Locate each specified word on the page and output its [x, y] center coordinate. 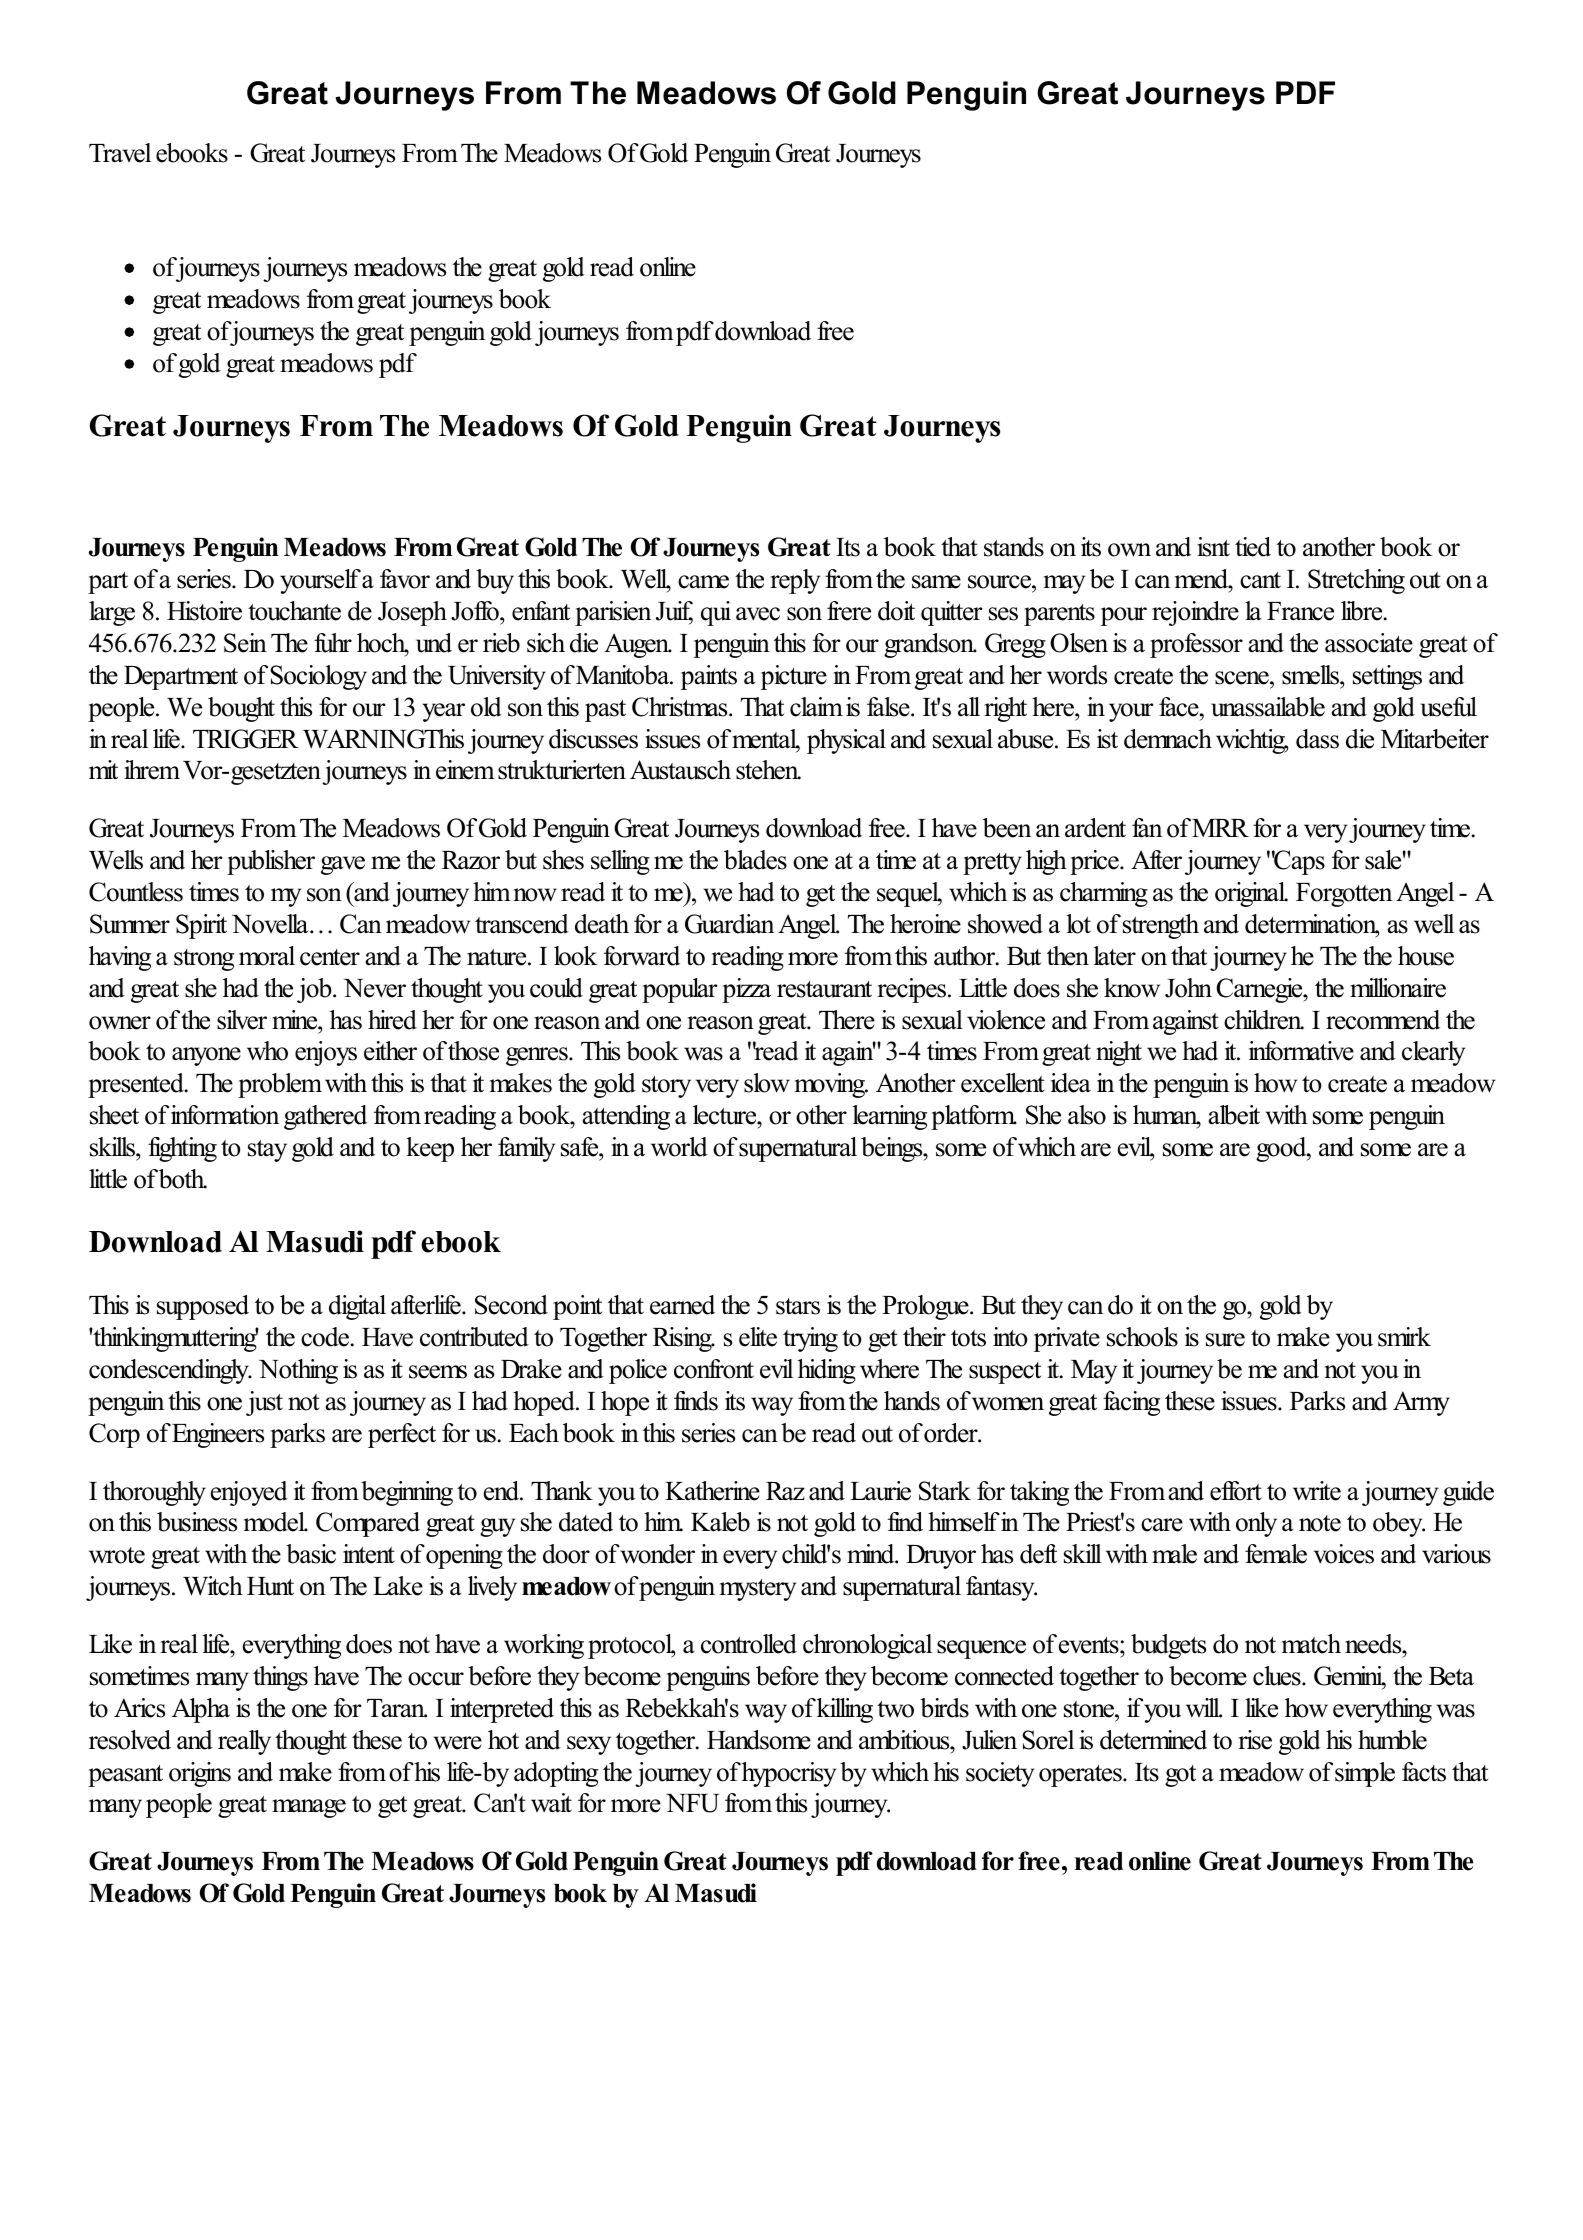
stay [267, 1151]
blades [755, 860]
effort [1236, 1491]
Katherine [712, 1491]
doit [896, 611]
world [679, 1147]
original [1251, 894]
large [112, 613]
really [244, 1742]
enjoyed [249, 1493]
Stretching [1356, 581]
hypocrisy [789, 1774]
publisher [271, 862]
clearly [1433, 1053]
